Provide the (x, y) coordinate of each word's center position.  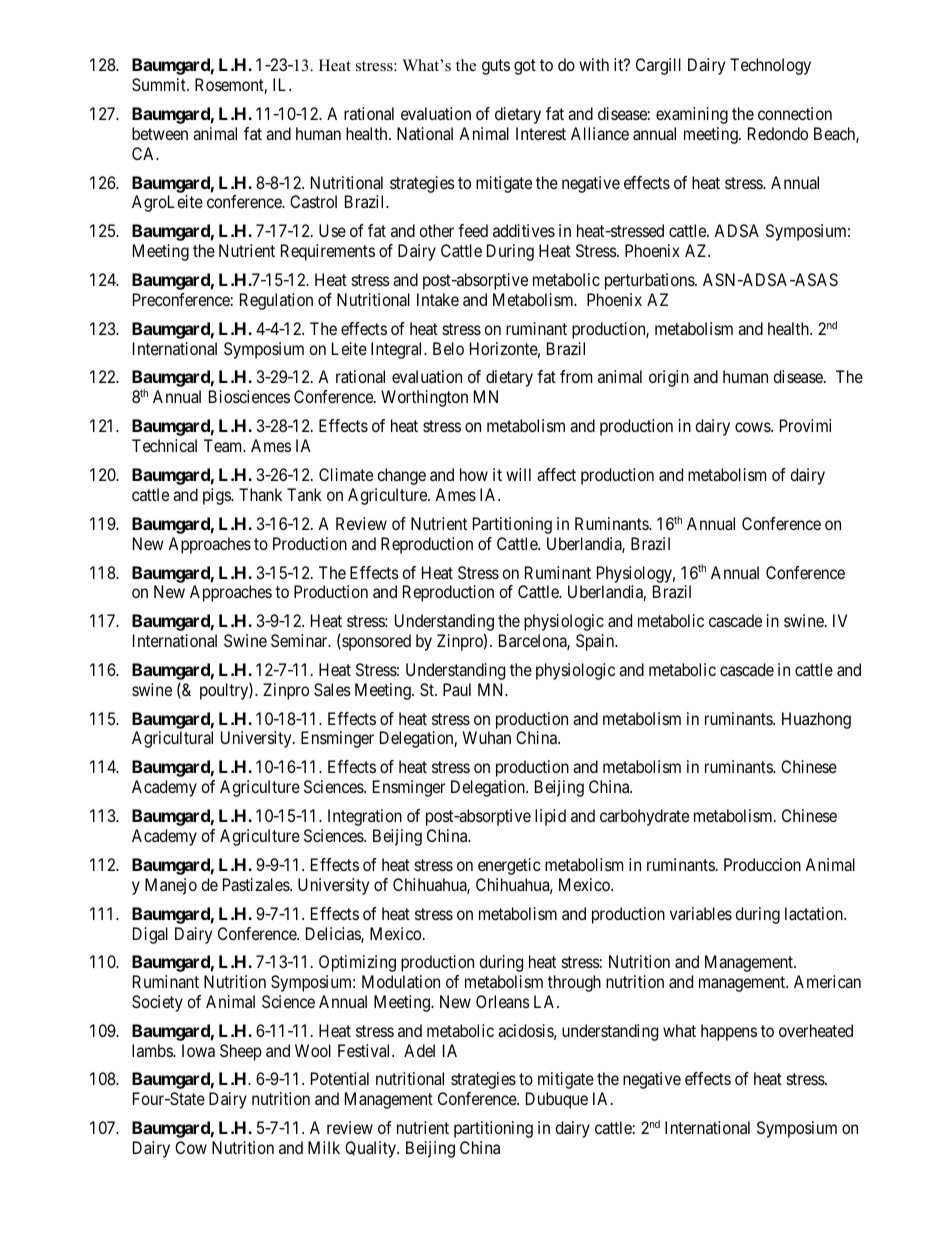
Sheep (241, 1052)
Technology (770, 66)
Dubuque (557, 1100)
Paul (457, 689)
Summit (160, 84)
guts (496, 67)
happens (729, 1032)
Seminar (300, 640)
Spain (596, 642)
